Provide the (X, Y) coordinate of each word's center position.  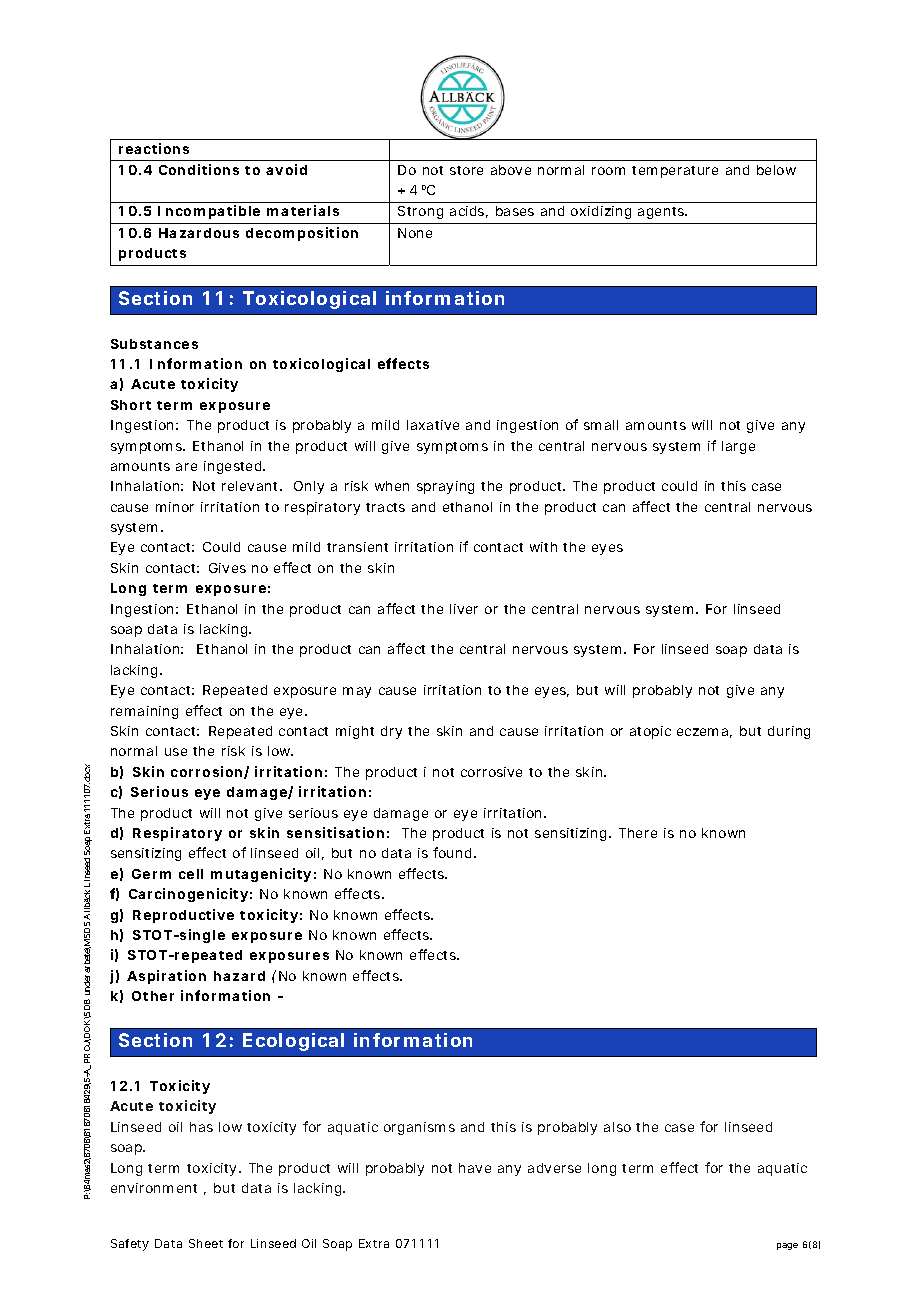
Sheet (206, 1243)
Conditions (199, 169)
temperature (675, 172)
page (787, 1246)
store (466, 170)
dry (391, 732)
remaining (144, 712)
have (475, 1168)
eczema (702, 732)
